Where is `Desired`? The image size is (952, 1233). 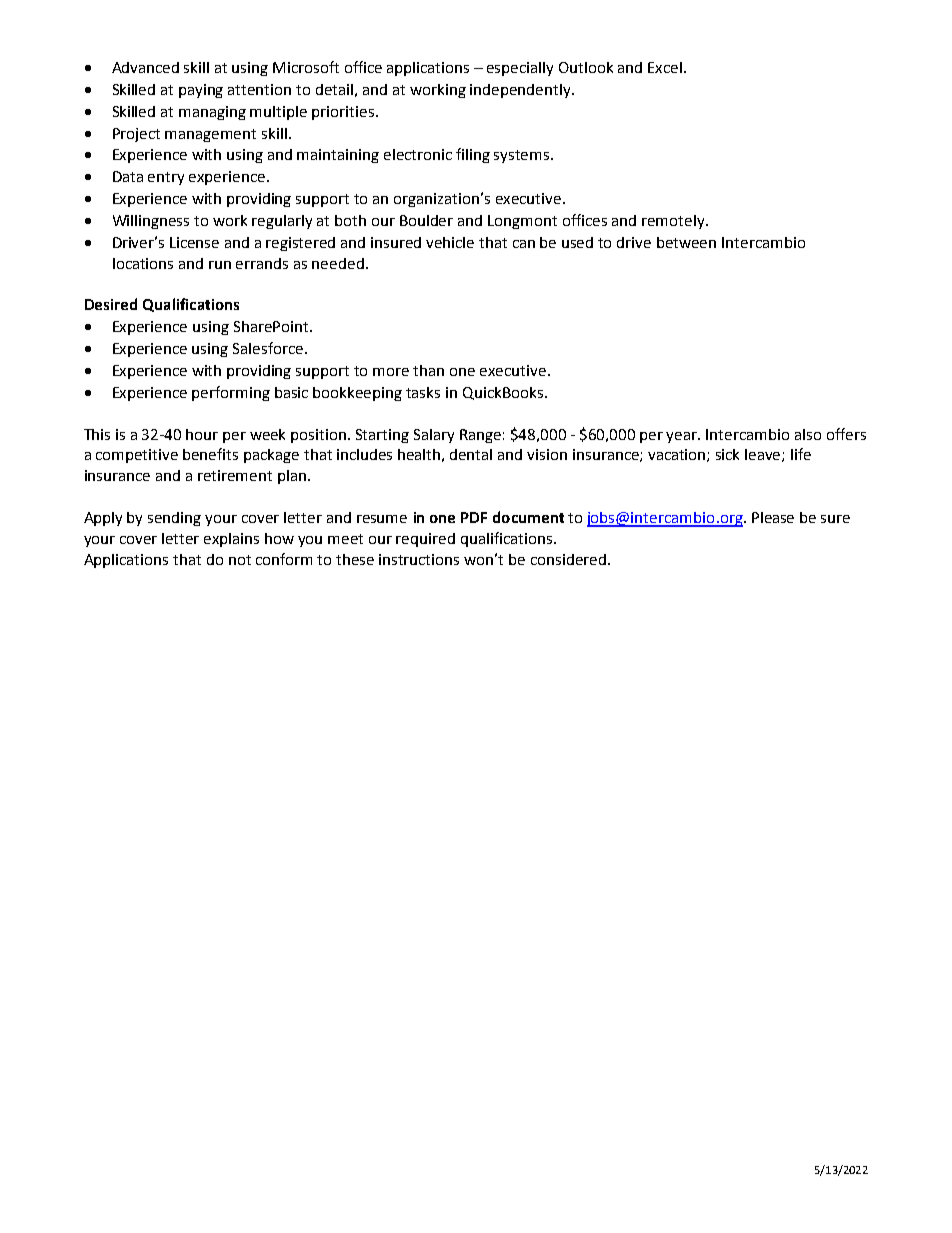 Desired is located at coordinates (111, 304).
